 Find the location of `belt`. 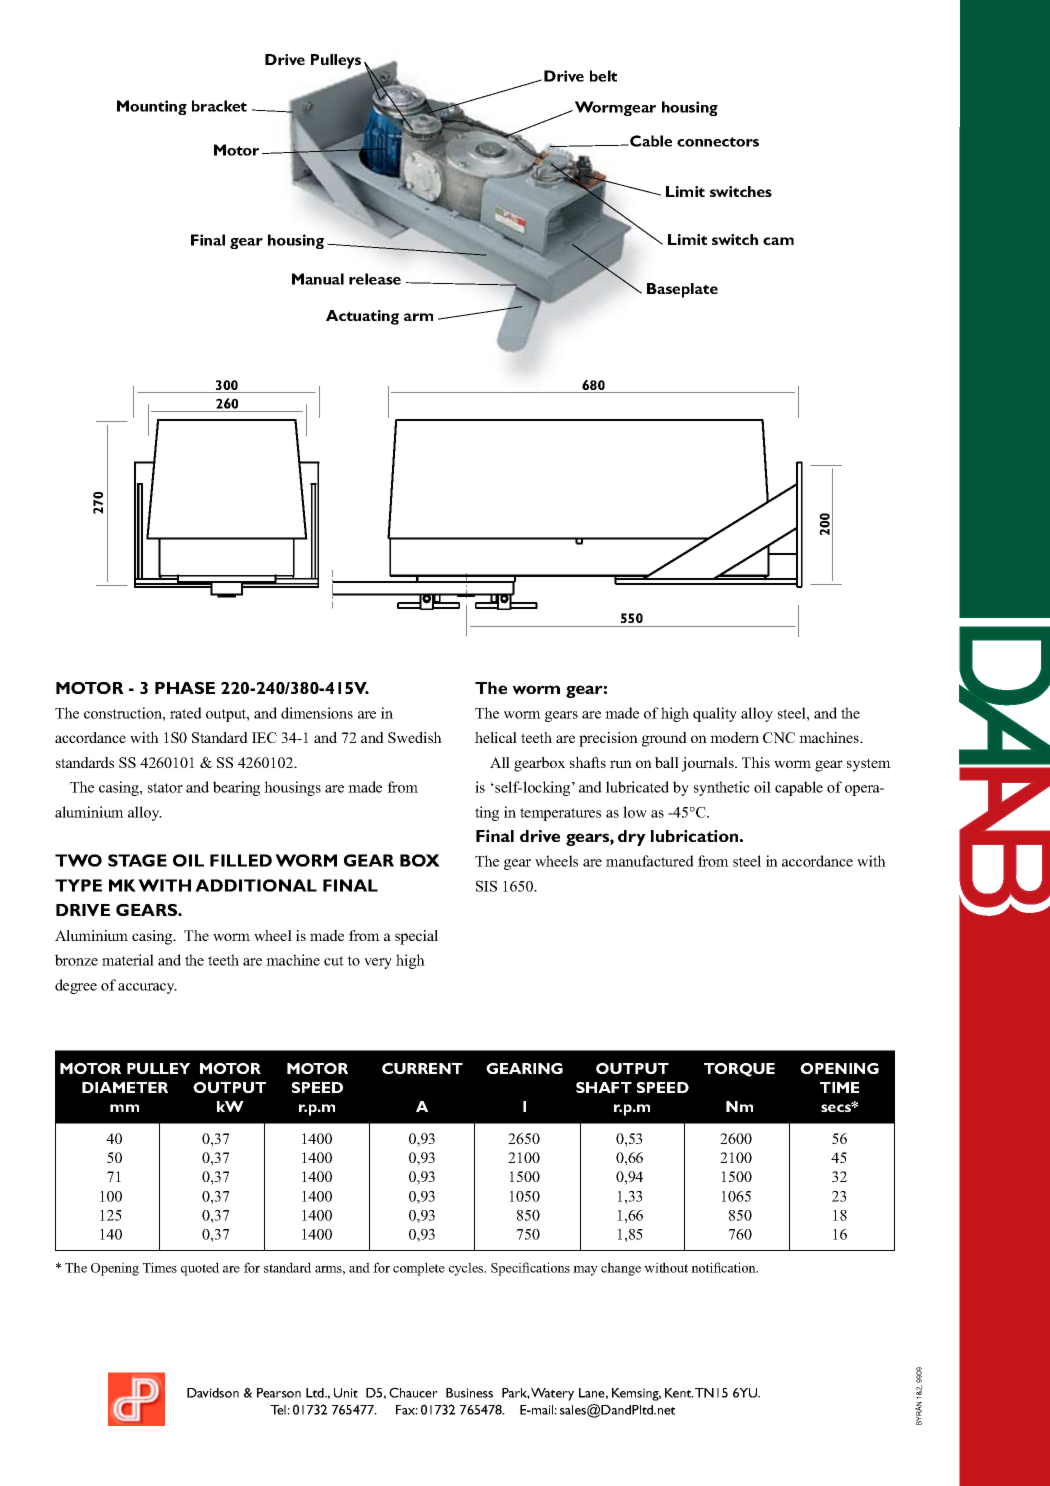

belt is located at coordinates (603, 76).
